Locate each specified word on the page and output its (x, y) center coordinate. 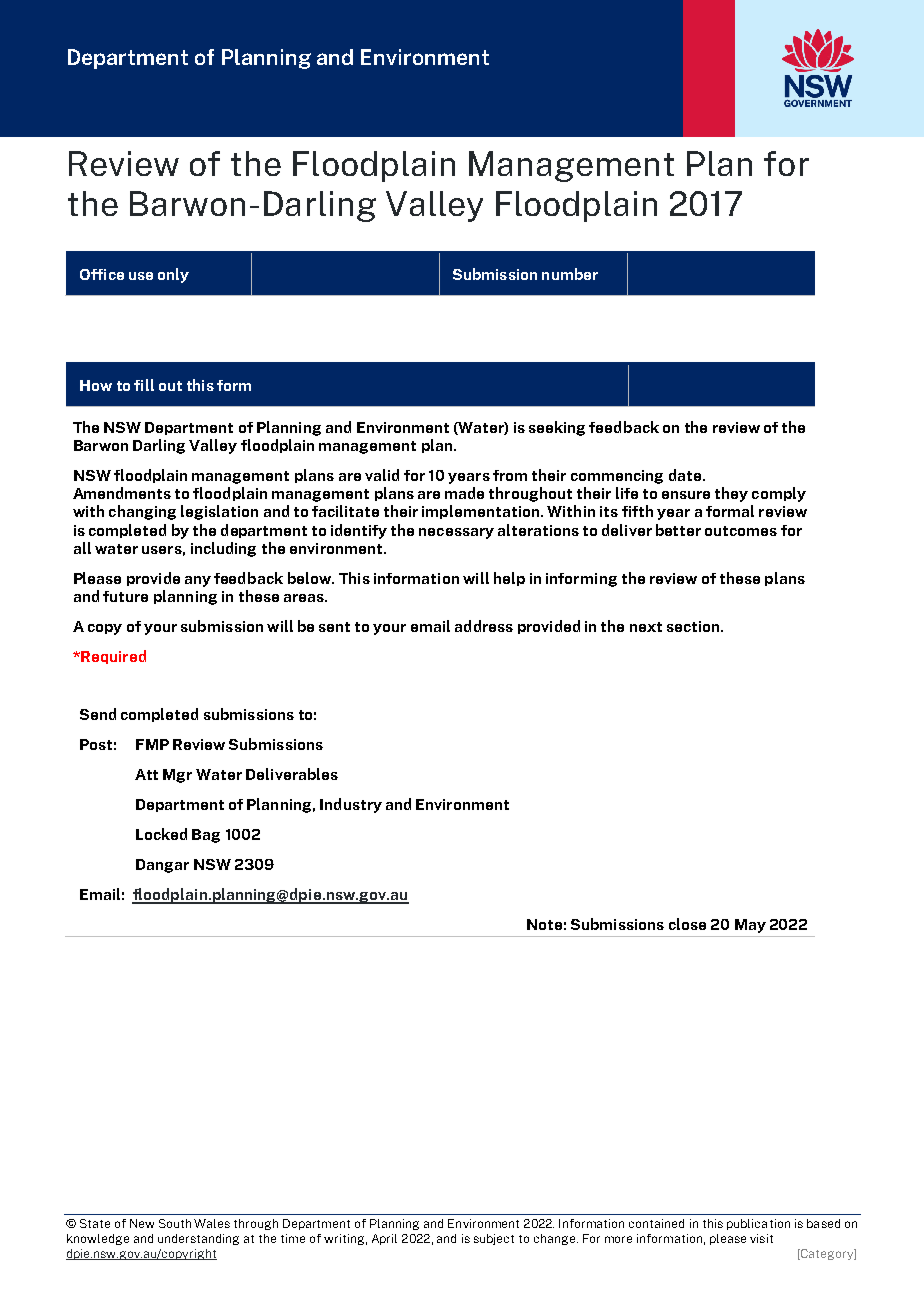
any (198, 581)
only (173, 275)
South (175, 1223)
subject (494, 1239)
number (570, 274)
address (484, 626)
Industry (351, 805)
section (694, 626)
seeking (557, 428)
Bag (206, 836)
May (750, 926)
